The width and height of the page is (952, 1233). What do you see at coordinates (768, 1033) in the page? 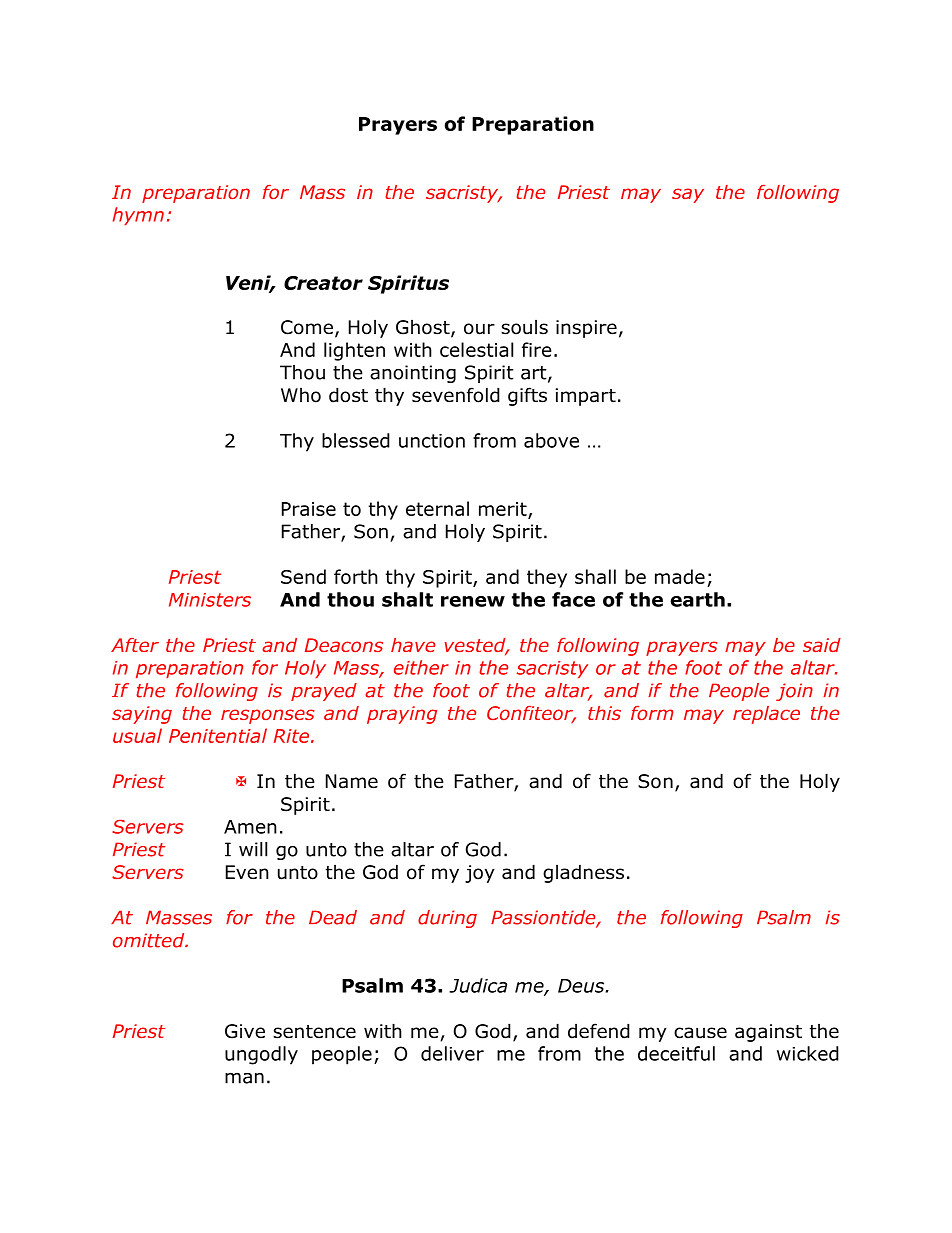
I see `against` at bounding box center [768, 1033].
